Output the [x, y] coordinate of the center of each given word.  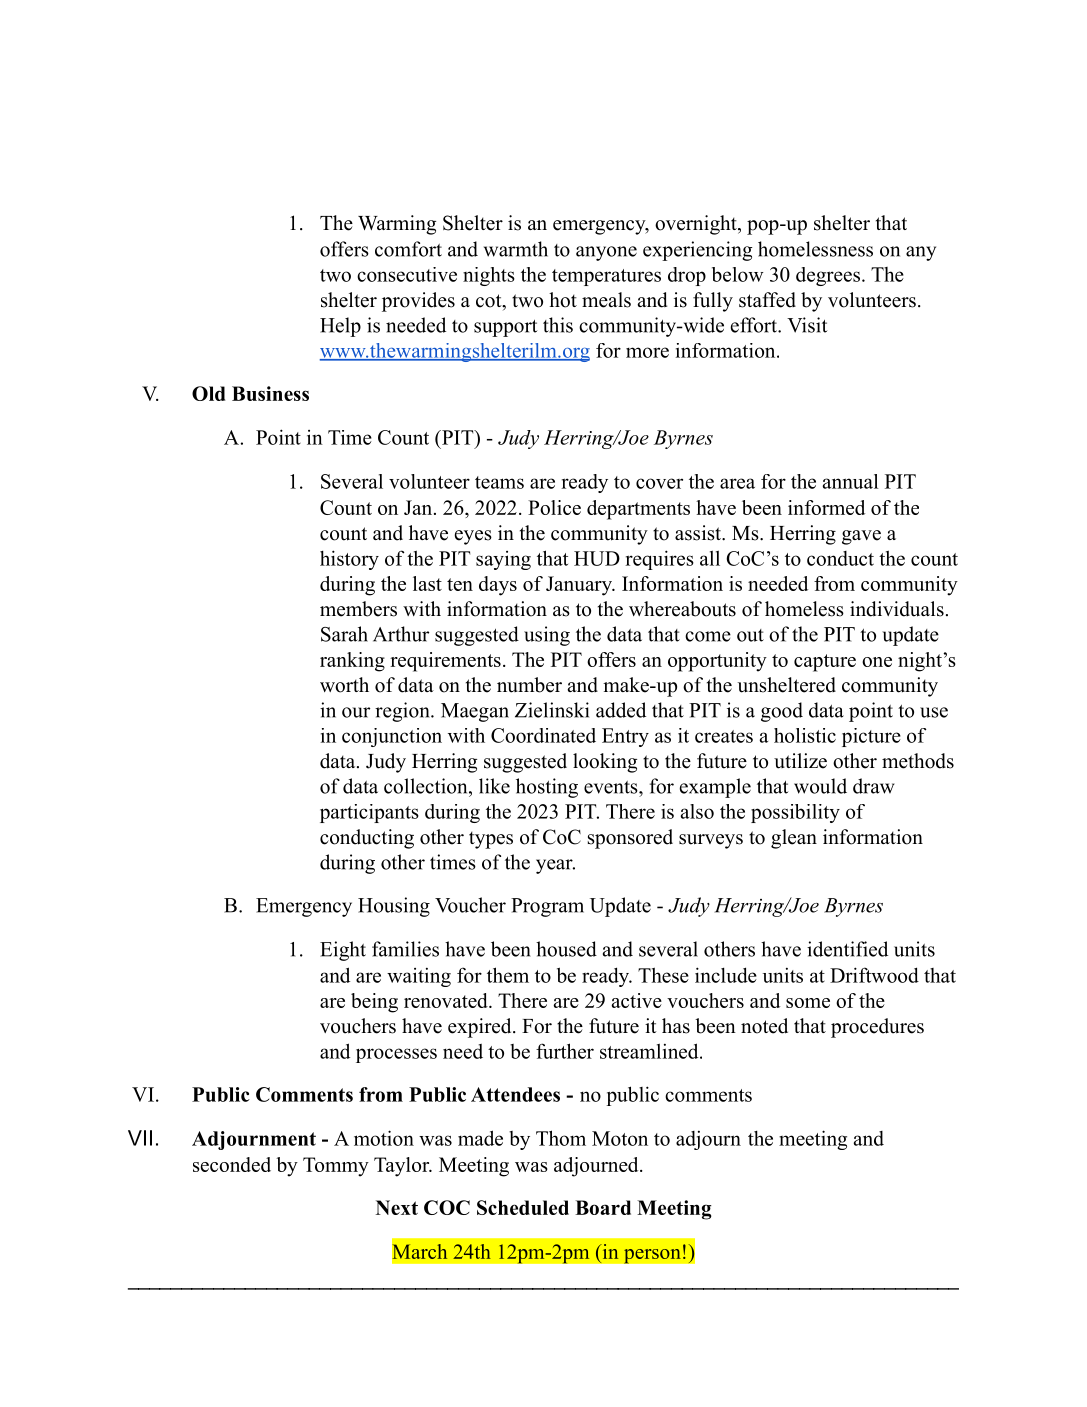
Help [340, 327]
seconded [232, 1164]
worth [344, 685]
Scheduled [523, 1207]
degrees [828, 276]
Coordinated [543, 735]
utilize [800, 761]
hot [563, 300]
